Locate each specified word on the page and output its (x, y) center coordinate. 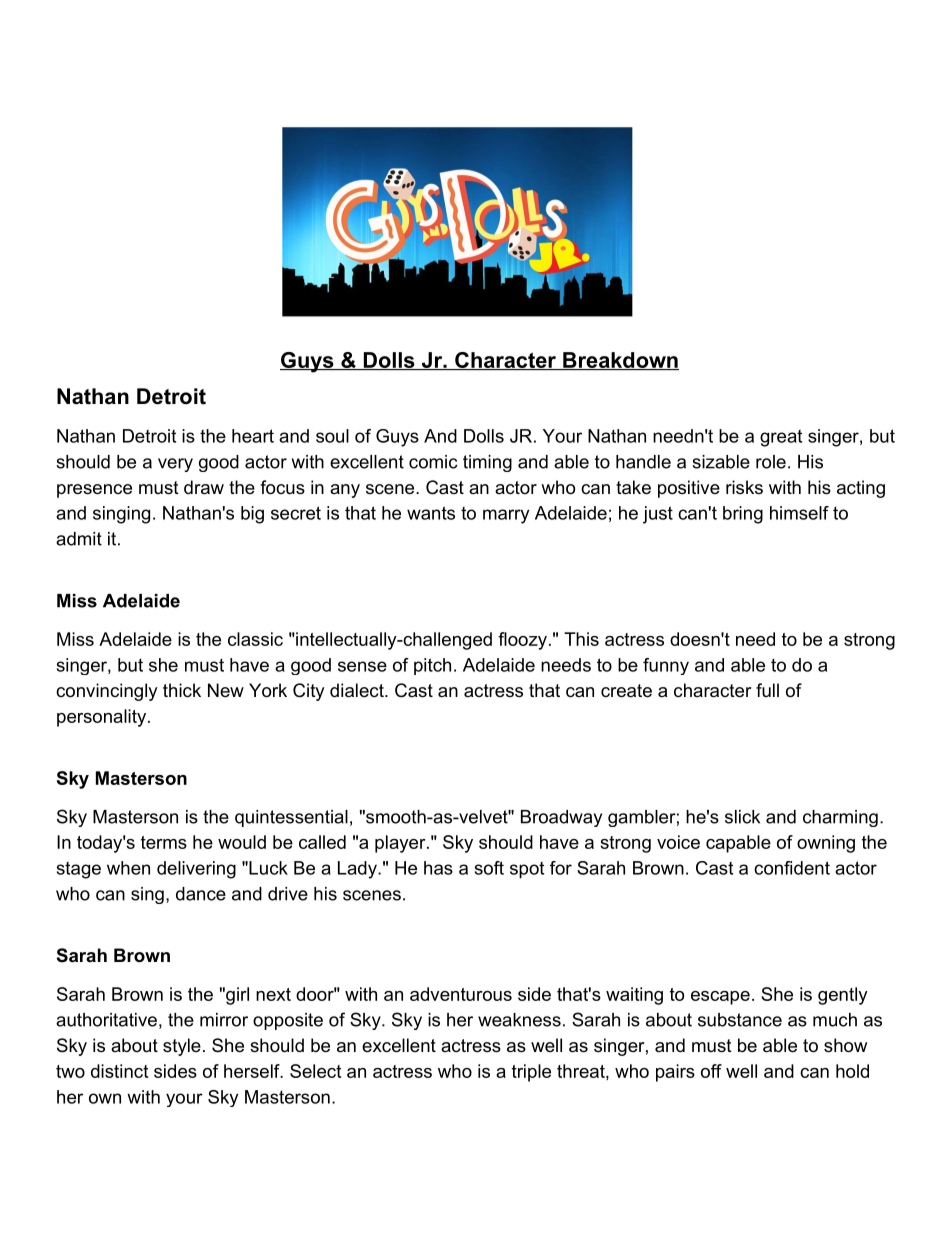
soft (489, 868)
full (767, 690)
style (182, 1047)
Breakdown (620, 361)
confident (792, 868)
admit (79, 539)
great (781, 438)
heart (253, 436)
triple (531, 1073)
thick (182, 690)
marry (506, 516)
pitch (432, 666)
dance (201, 894)
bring (743, 515)
